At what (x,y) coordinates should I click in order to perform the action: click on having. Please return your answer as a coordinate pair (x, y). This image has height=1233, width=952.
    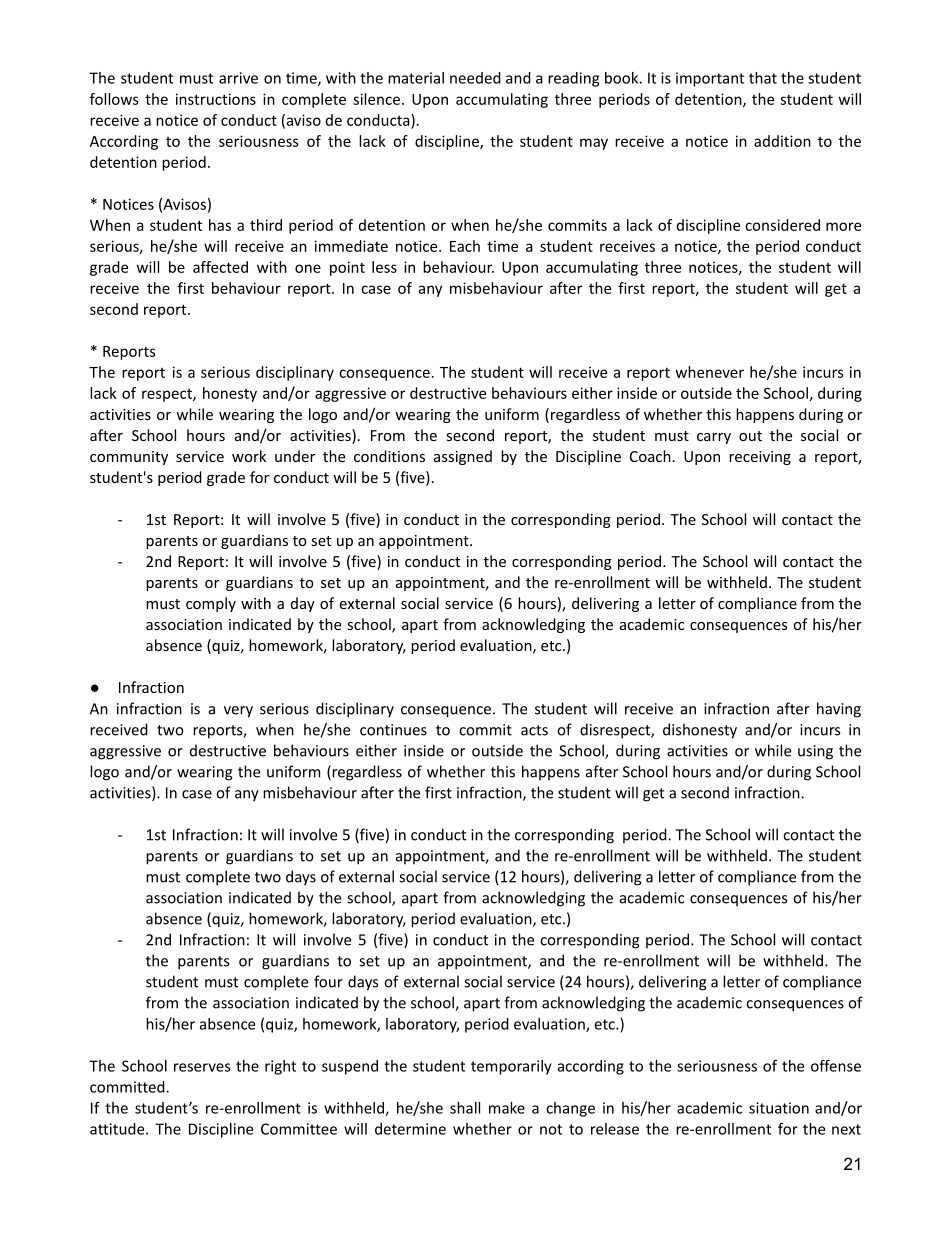
    Looking at the image, I should click on (839, 710).
